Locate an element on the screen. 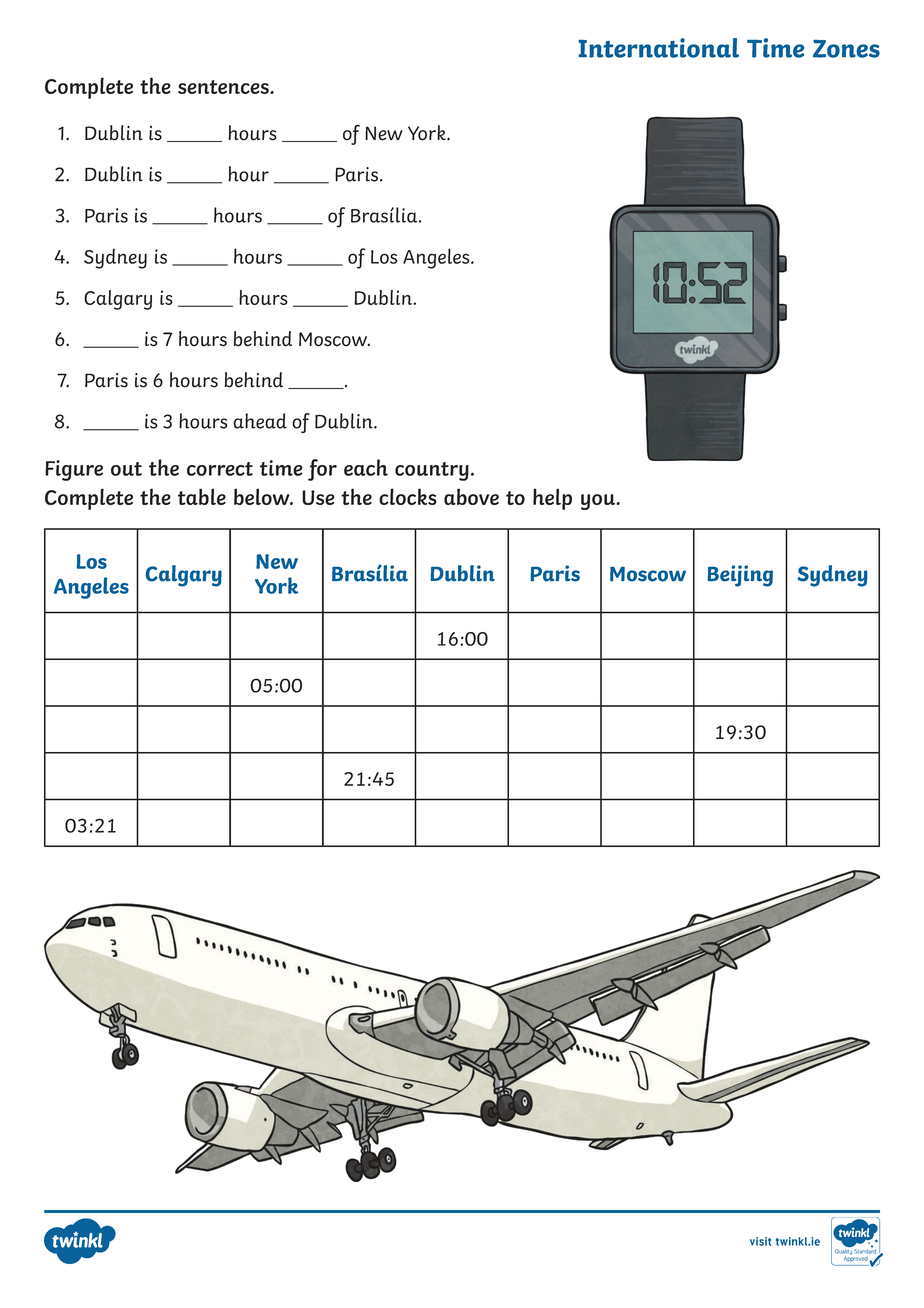 Image resolution: width=924 pixels, height=1308 pixels. Use is located at coordinates (318, 497).
